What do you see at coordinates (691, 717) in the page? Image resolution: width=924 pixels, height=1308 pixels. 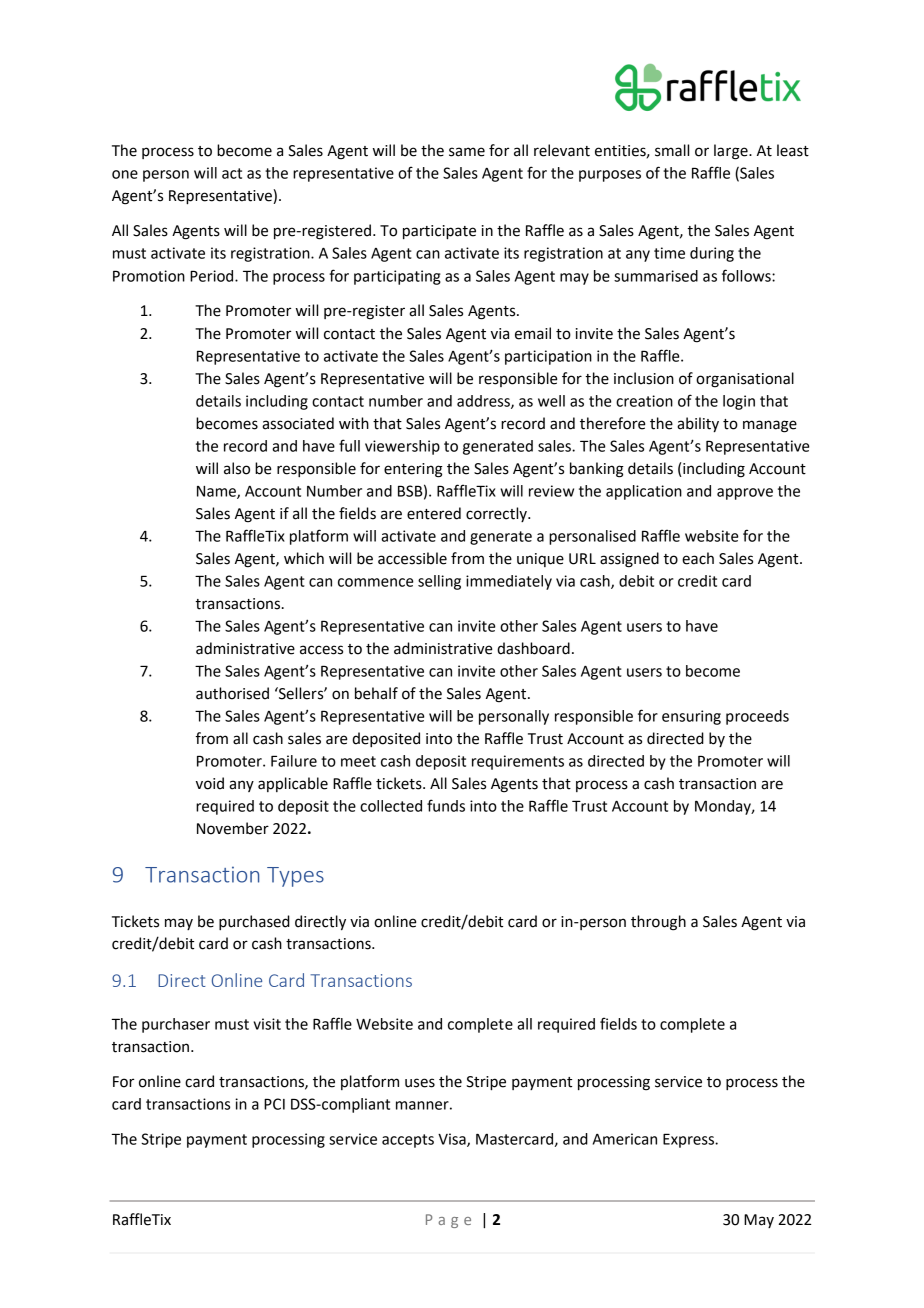 I see `ensuring` at bounding box center [691, 717].
